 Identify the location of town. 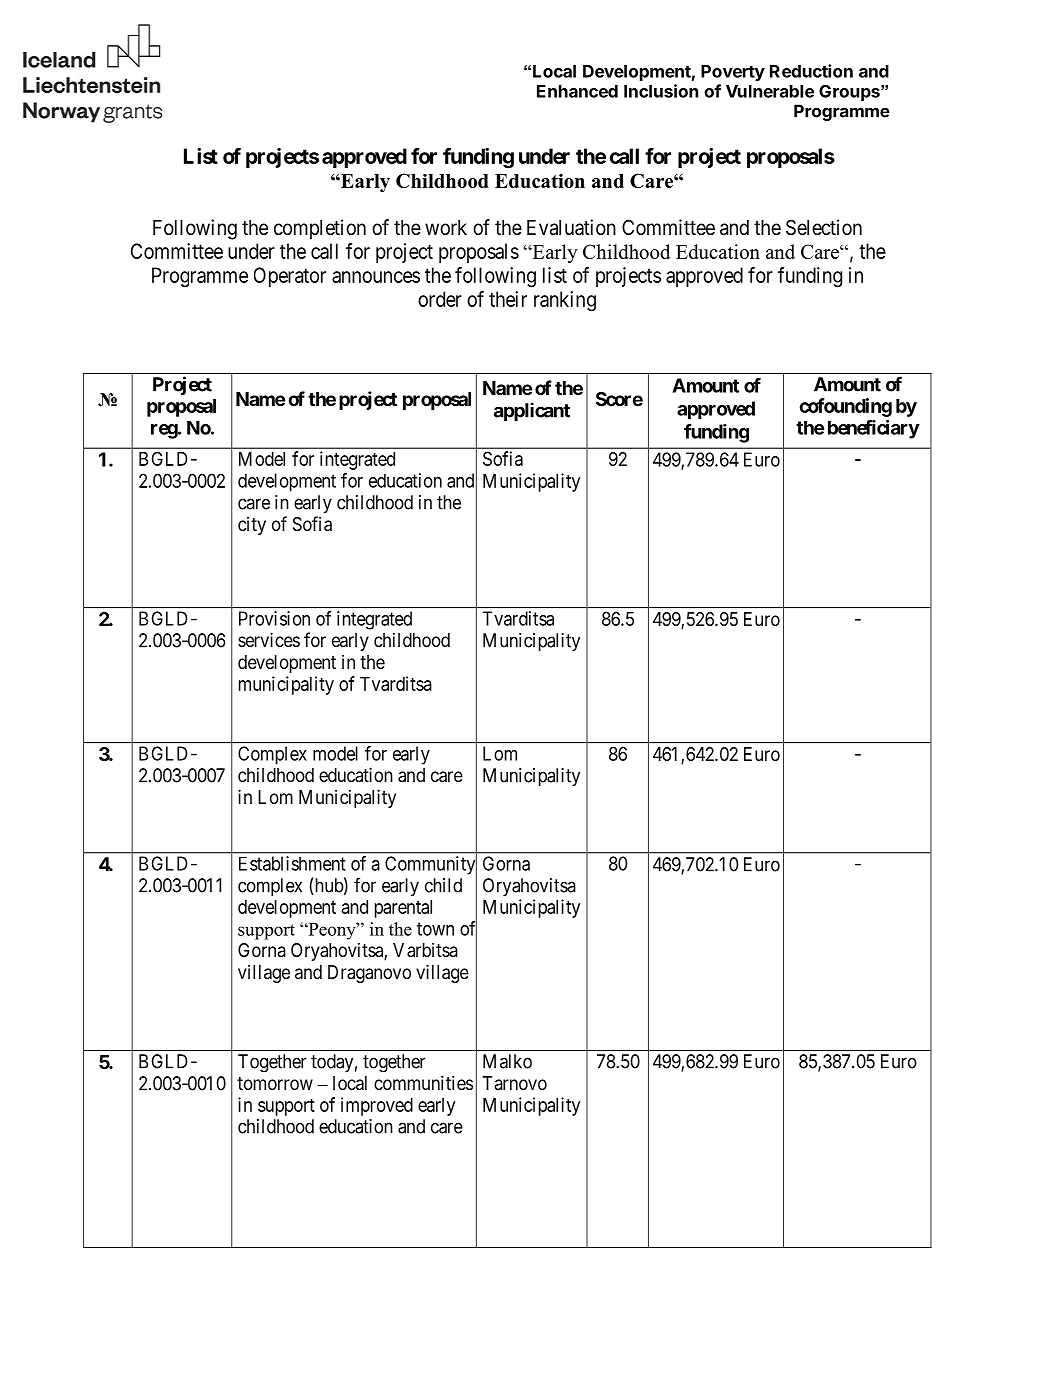
(435, 929).
